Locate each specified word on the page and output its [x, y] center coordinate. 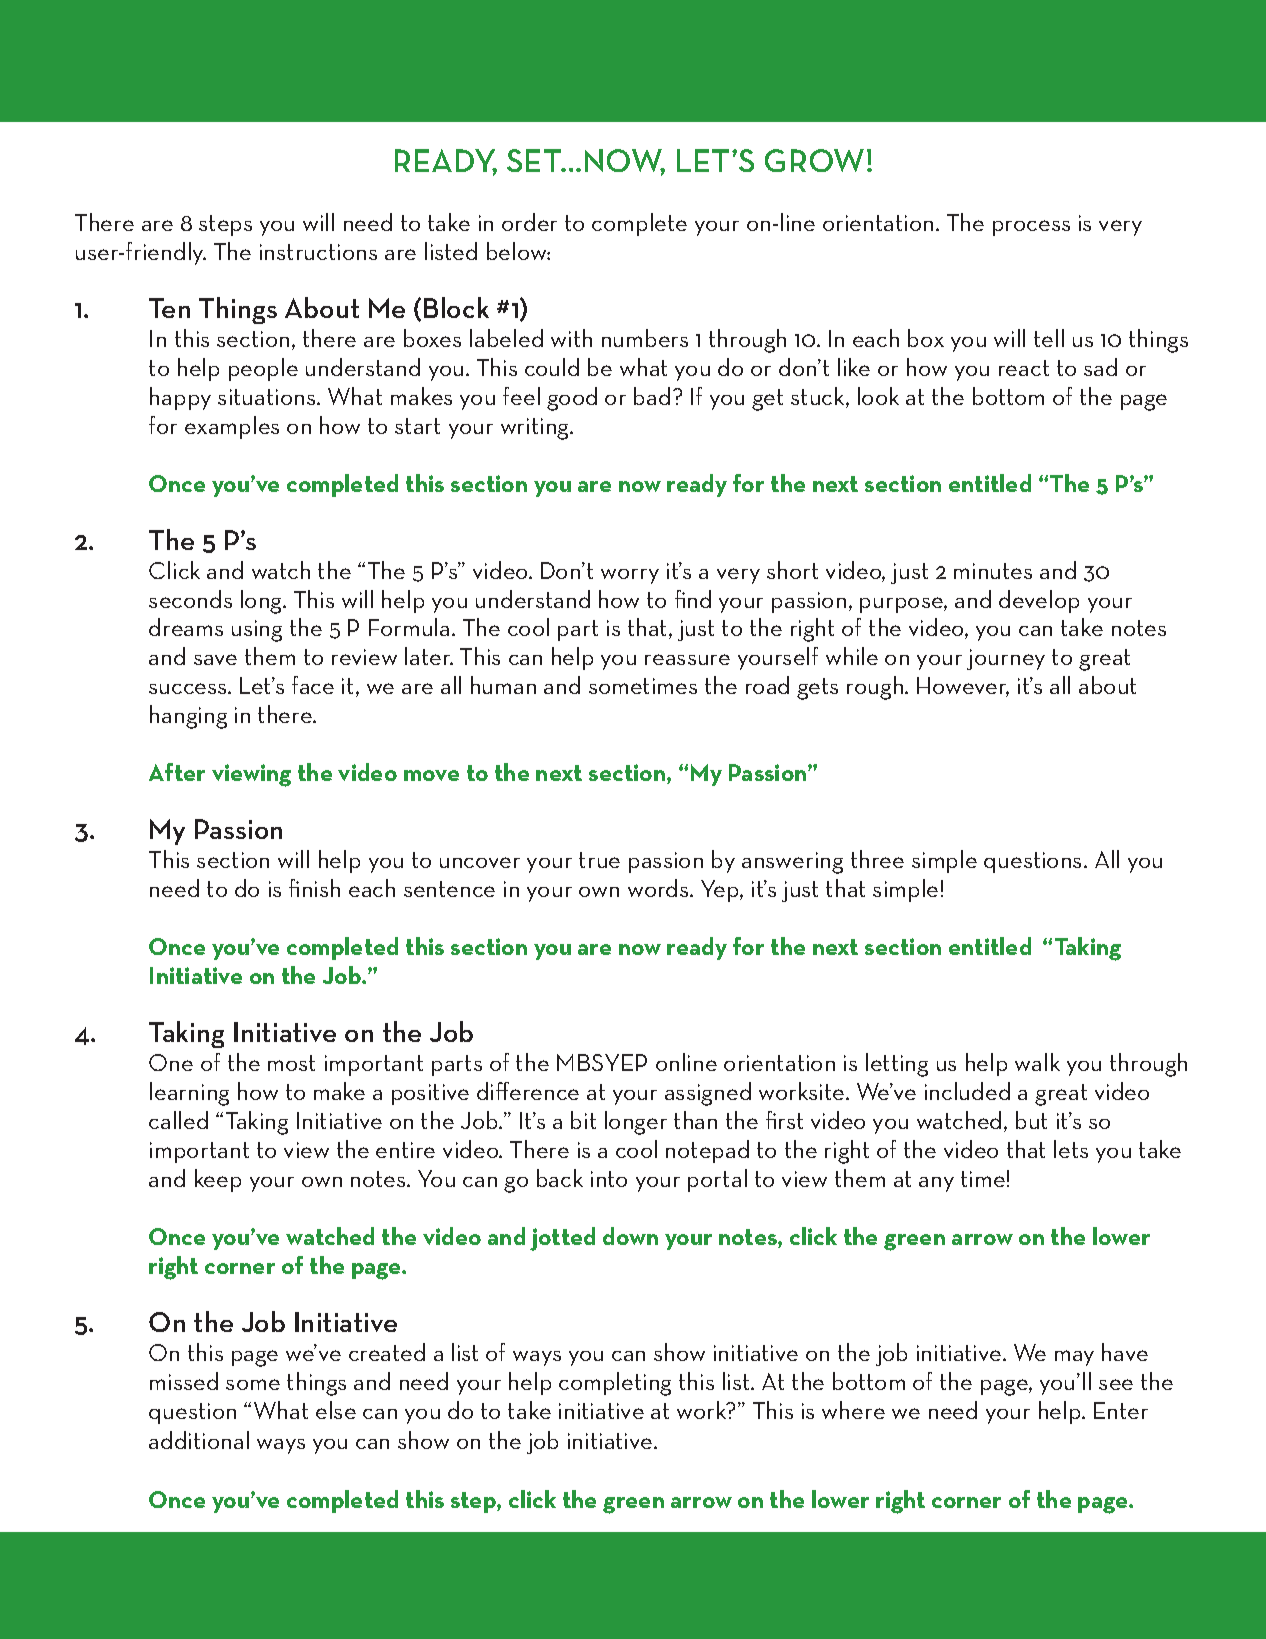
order [529, 222]
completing [615, 1384]
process [1031, 228]
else [336, 1410]
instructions [318, 252]
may [1074, 1358]
